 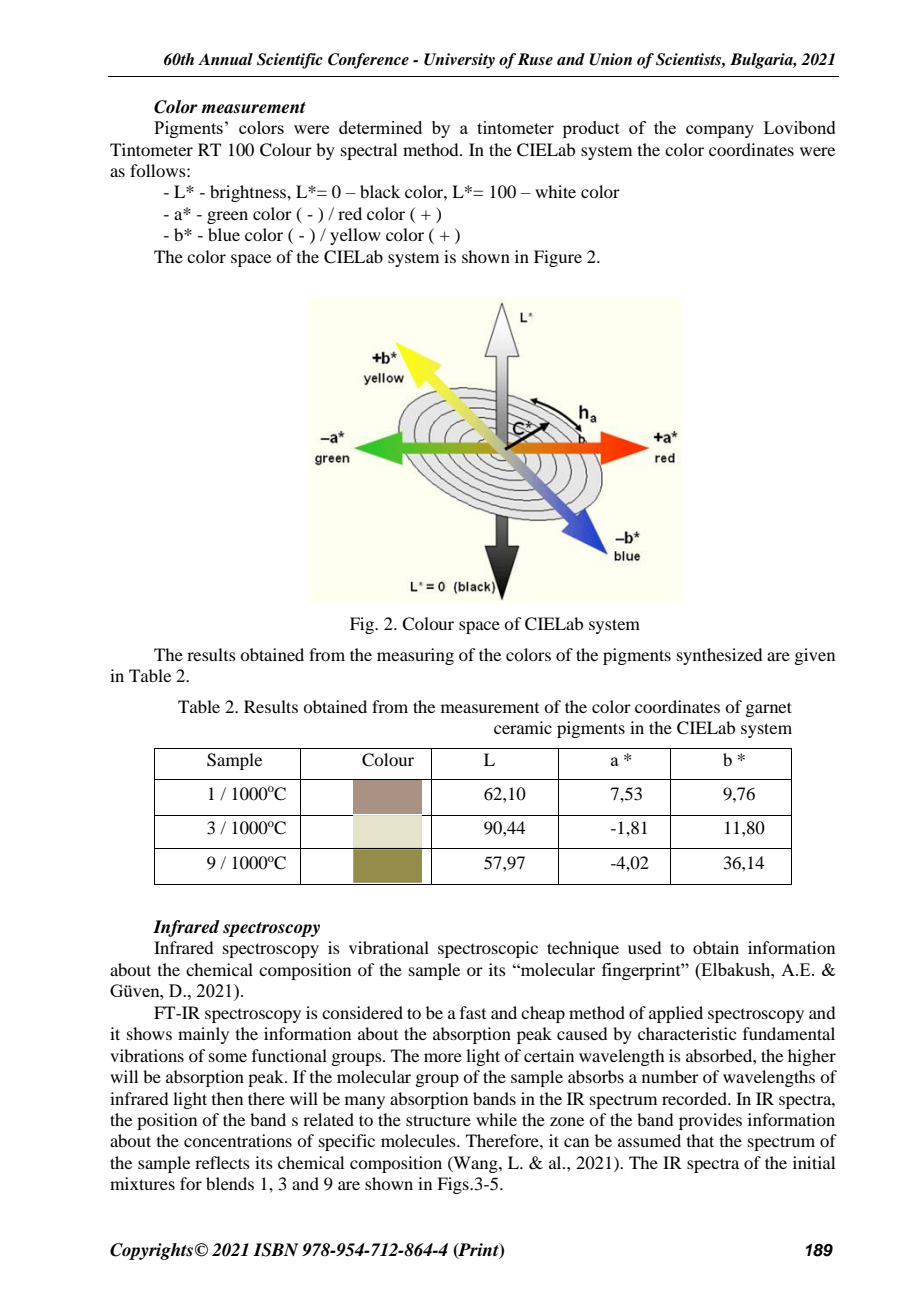 What do you see at coordinates (555, 191) in the screenshot?
I see `white` at bounding box center [555, 191].
